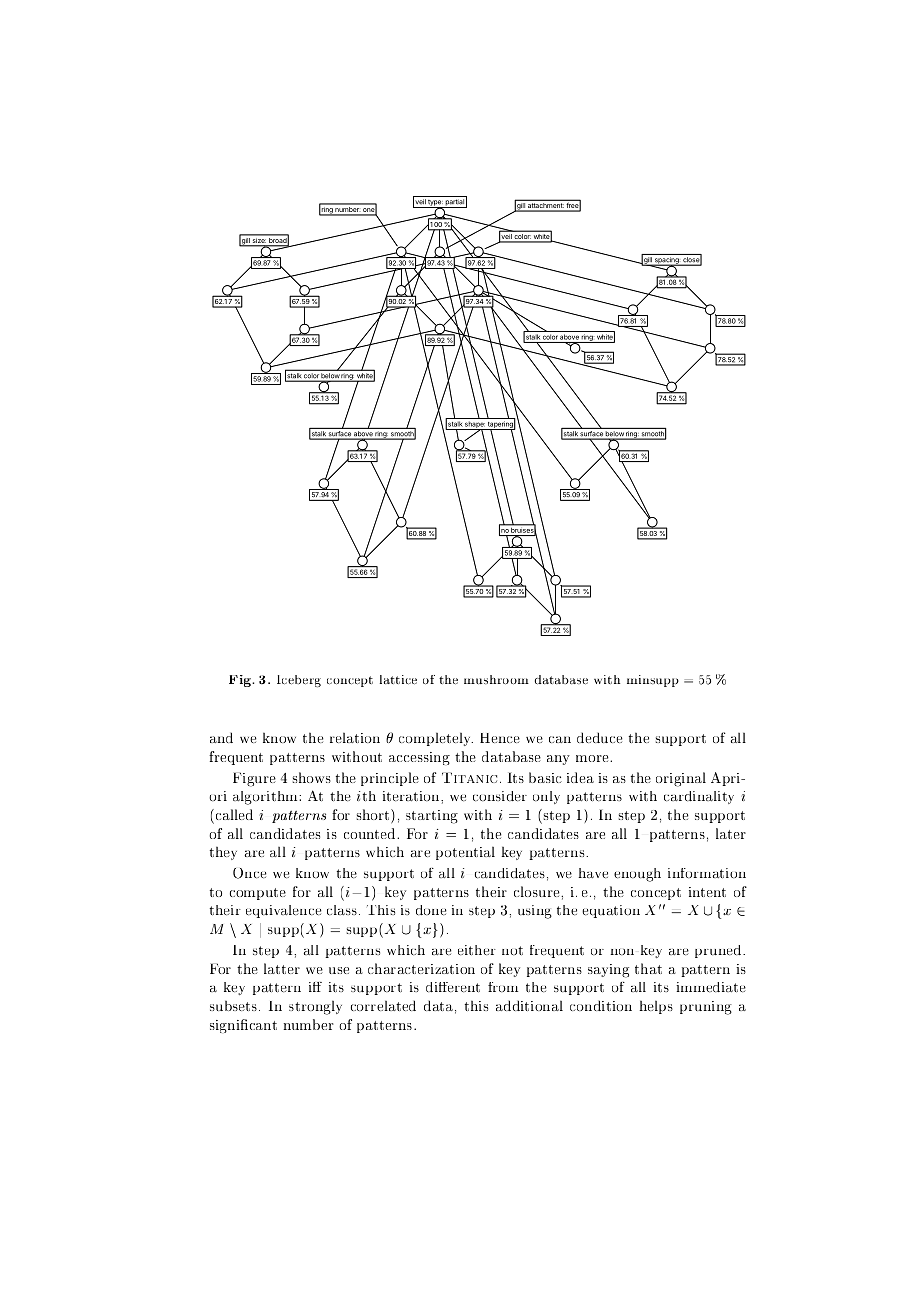 The image size is (924, 1308). What do you see at coordinates (681, 779) in the screenshot?
I see `original` at bounding box center [681, 779].
